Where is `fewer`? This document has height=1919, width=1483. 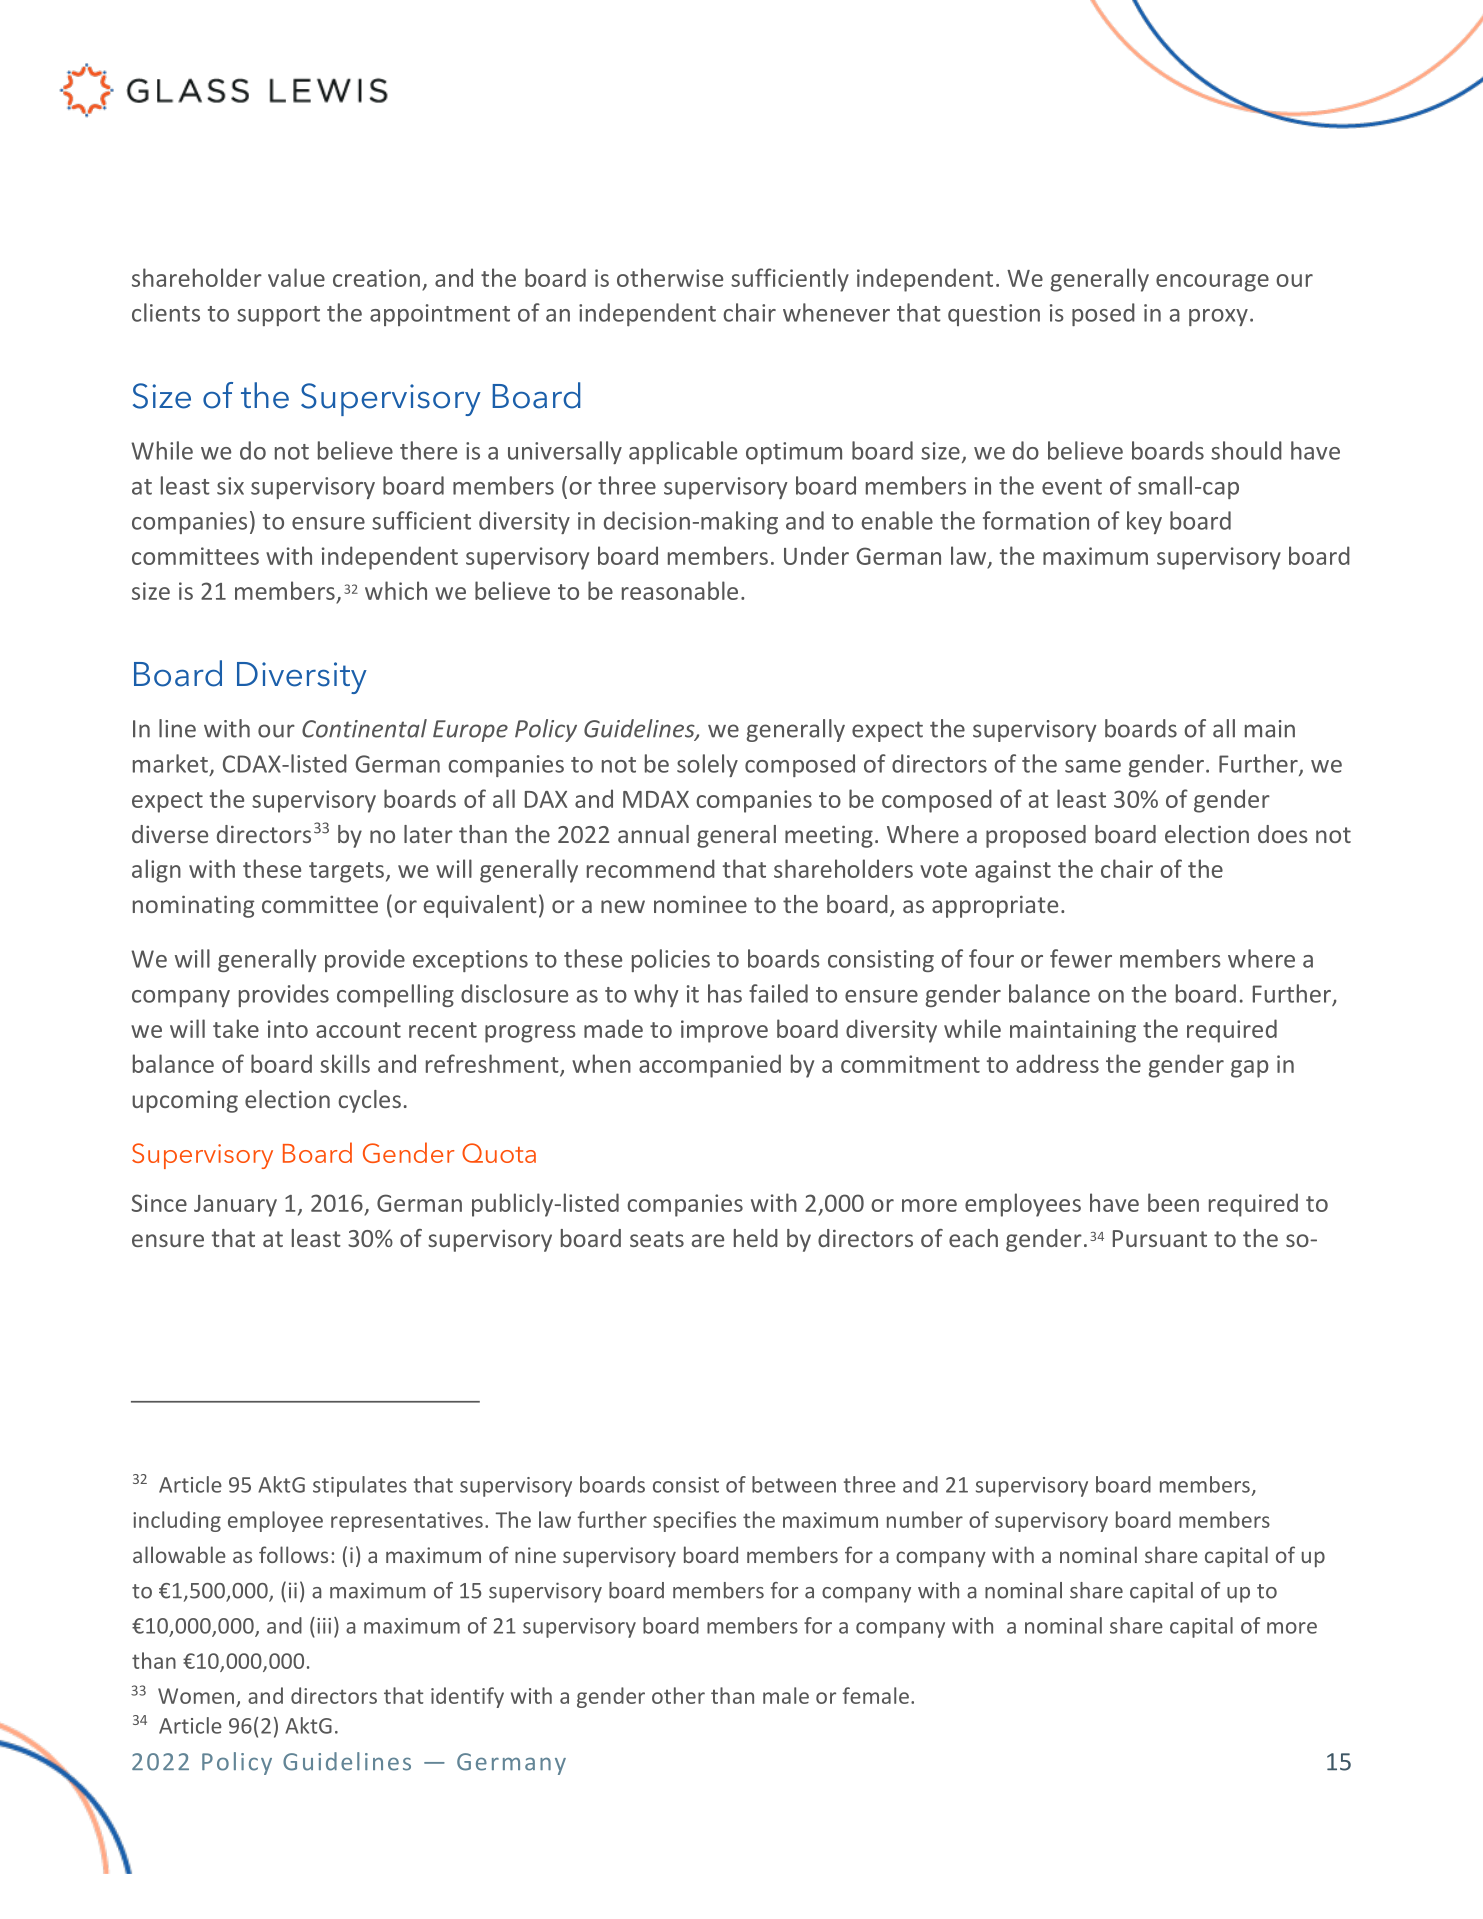
fewer is located at coordinates (1081, 958).
